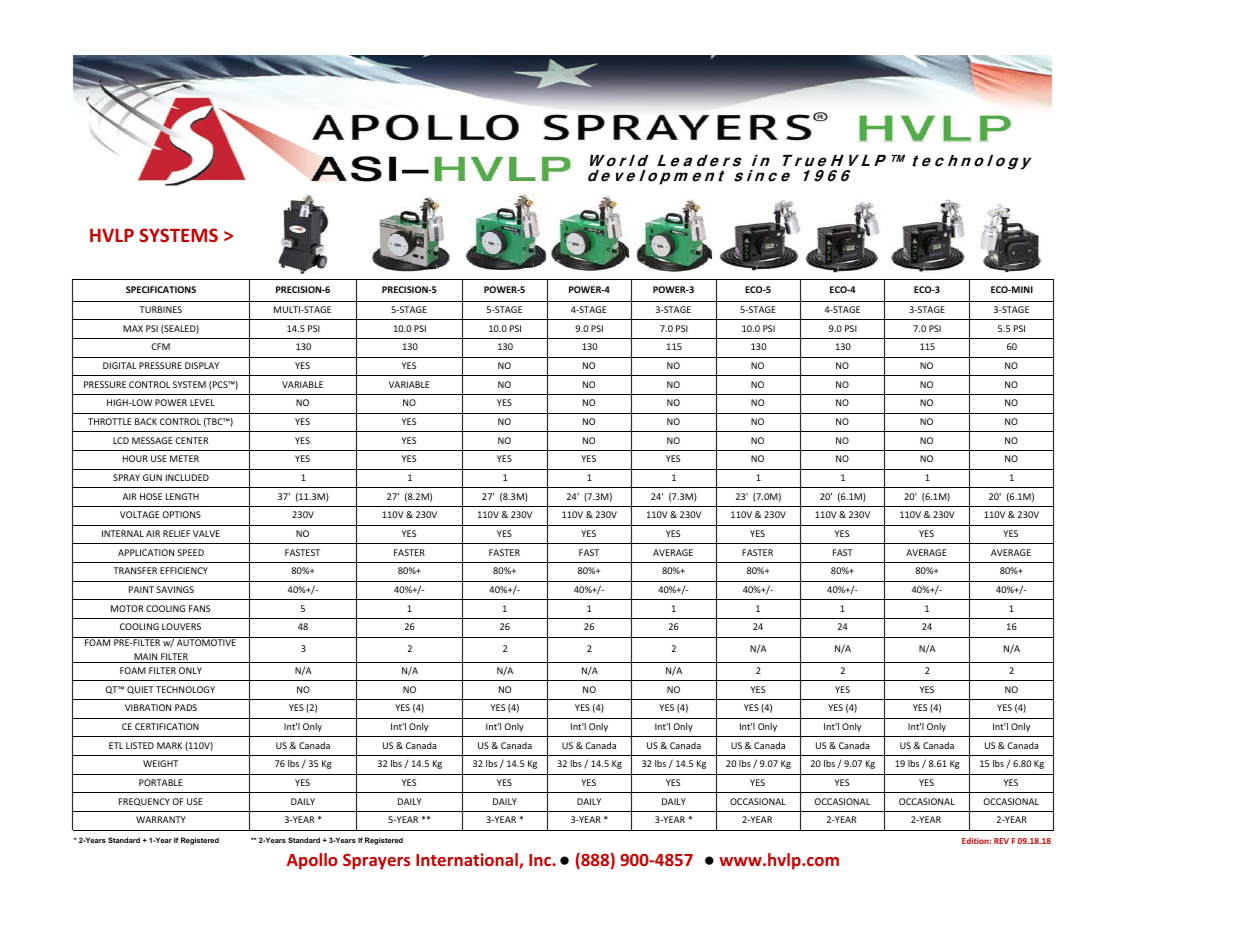 The width and height of the screenshot is (1233, 952). I want to click on METER, so click(184, 458).
